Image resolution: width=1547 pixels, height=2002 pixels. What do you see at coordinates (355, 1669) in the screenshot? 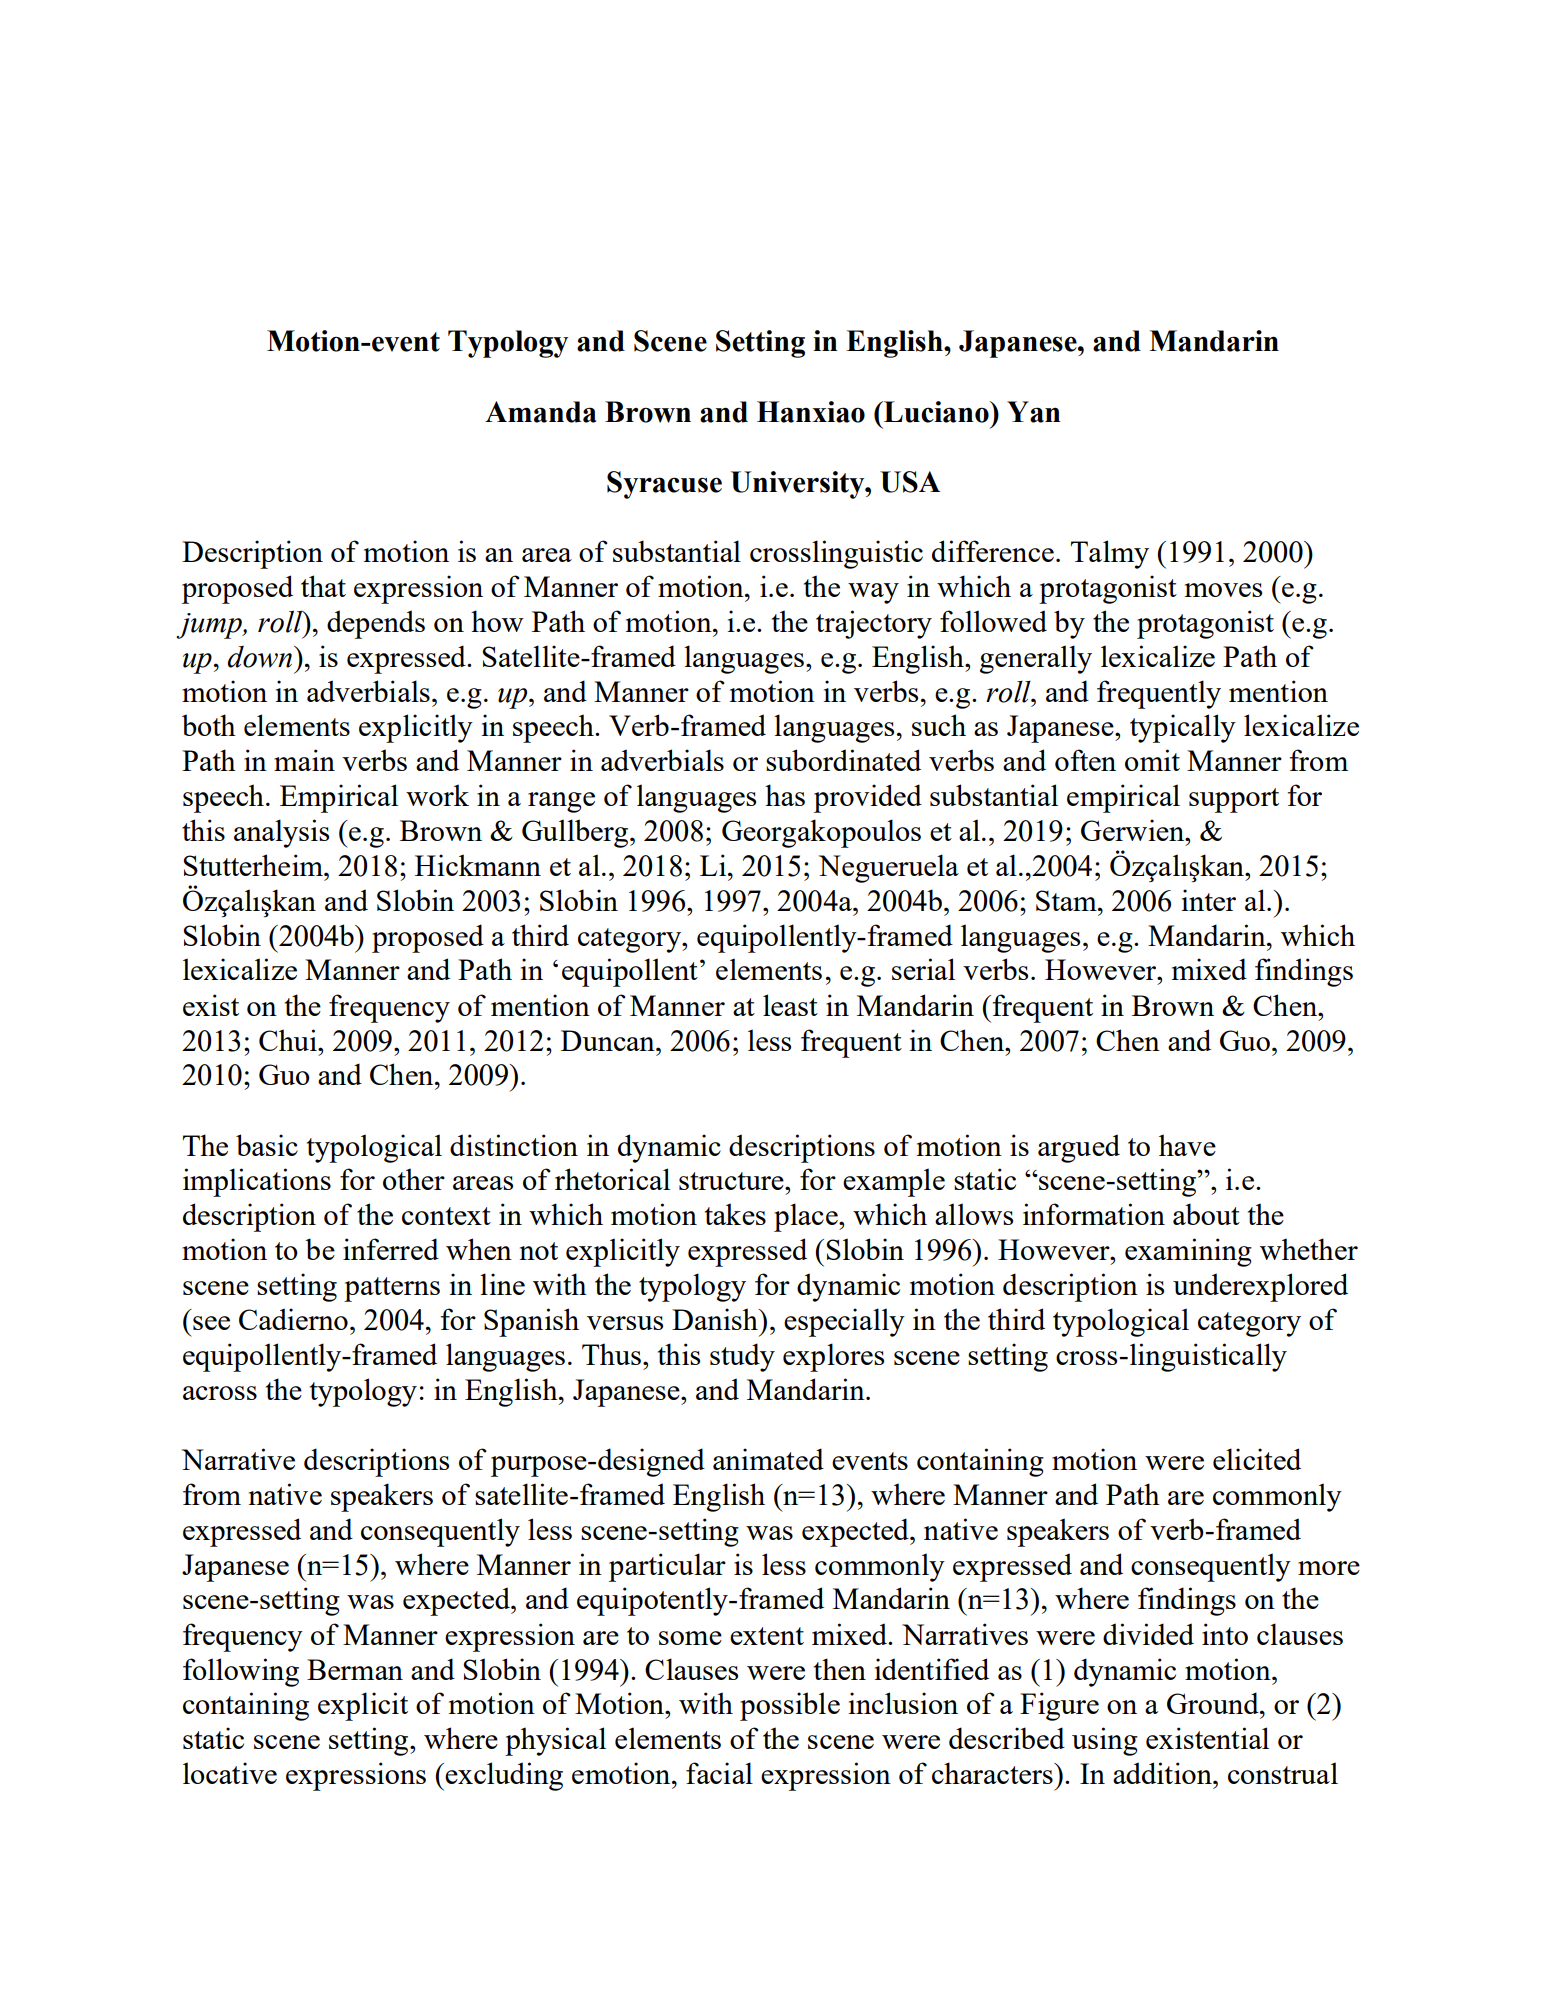
I see `Berman` at bounding box center [355, 1669].
